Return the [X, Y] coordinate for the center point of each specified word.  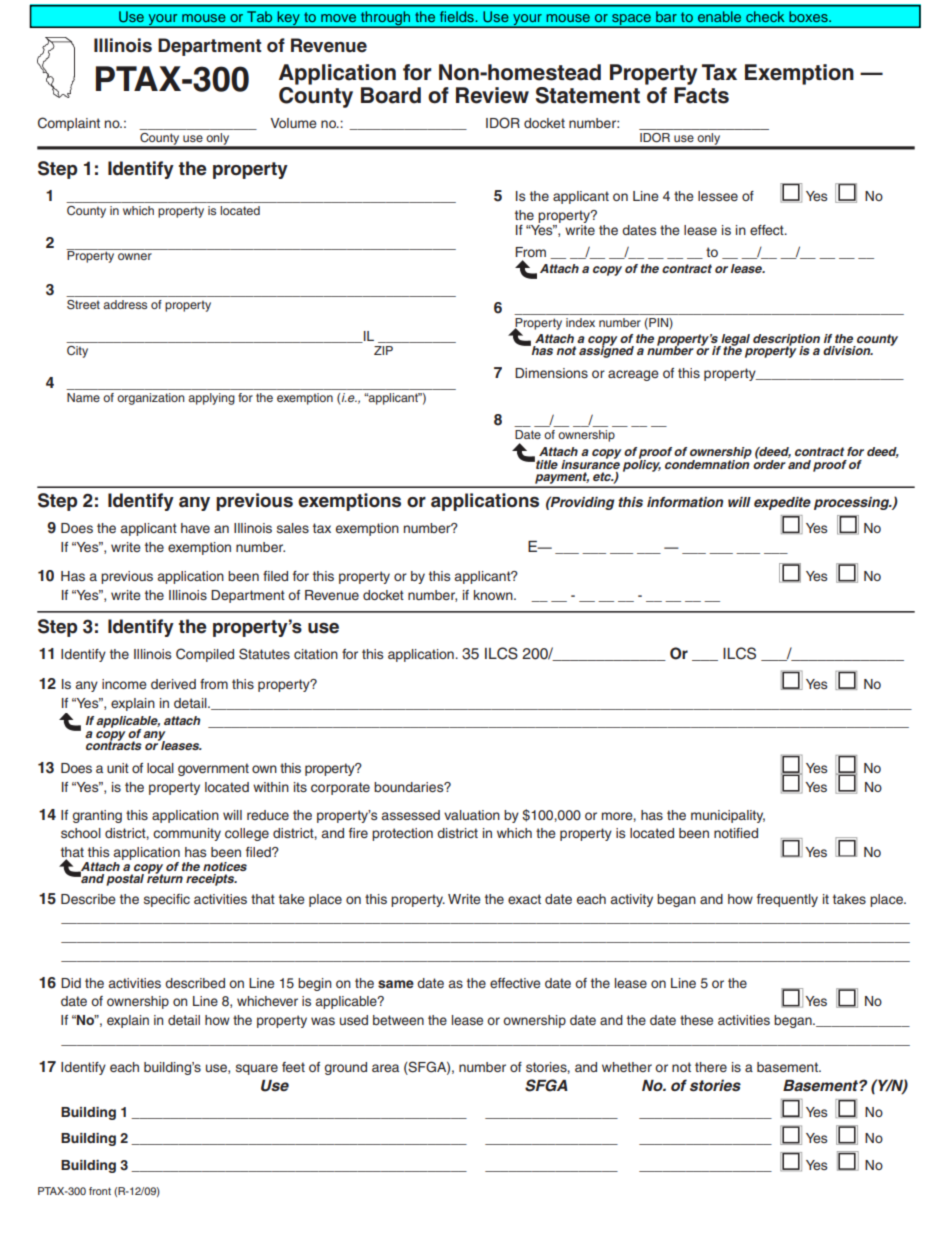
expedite [782, 503]
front [100, 1191]
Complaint [69, 124]
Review [492, 95]
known [494, 595]
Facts [701, 95]
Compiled [205, 655]
